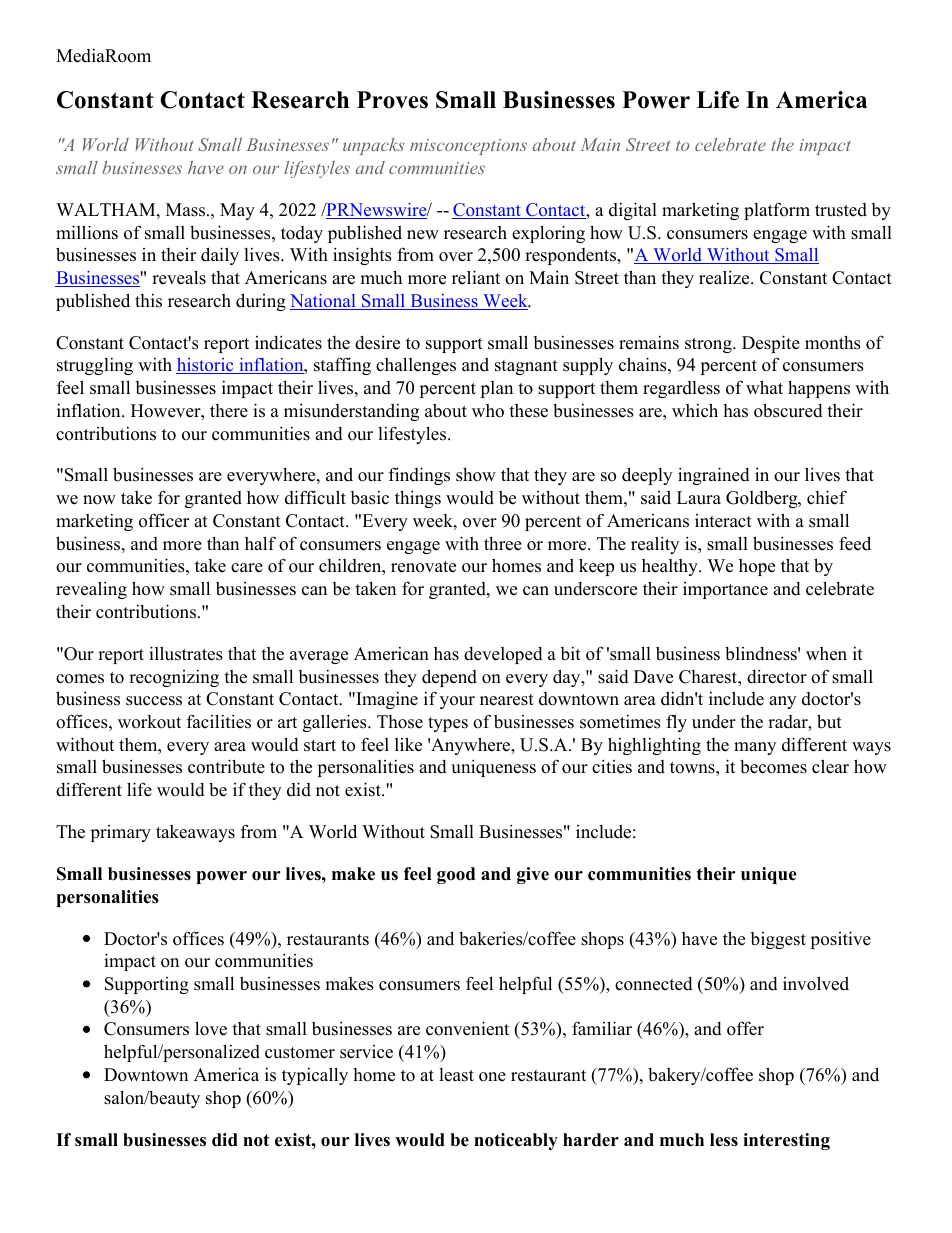 The width and height of the page is (952, 1233). Describe the element at coordinates (755, 748) in the page. I see `many` at that location.
